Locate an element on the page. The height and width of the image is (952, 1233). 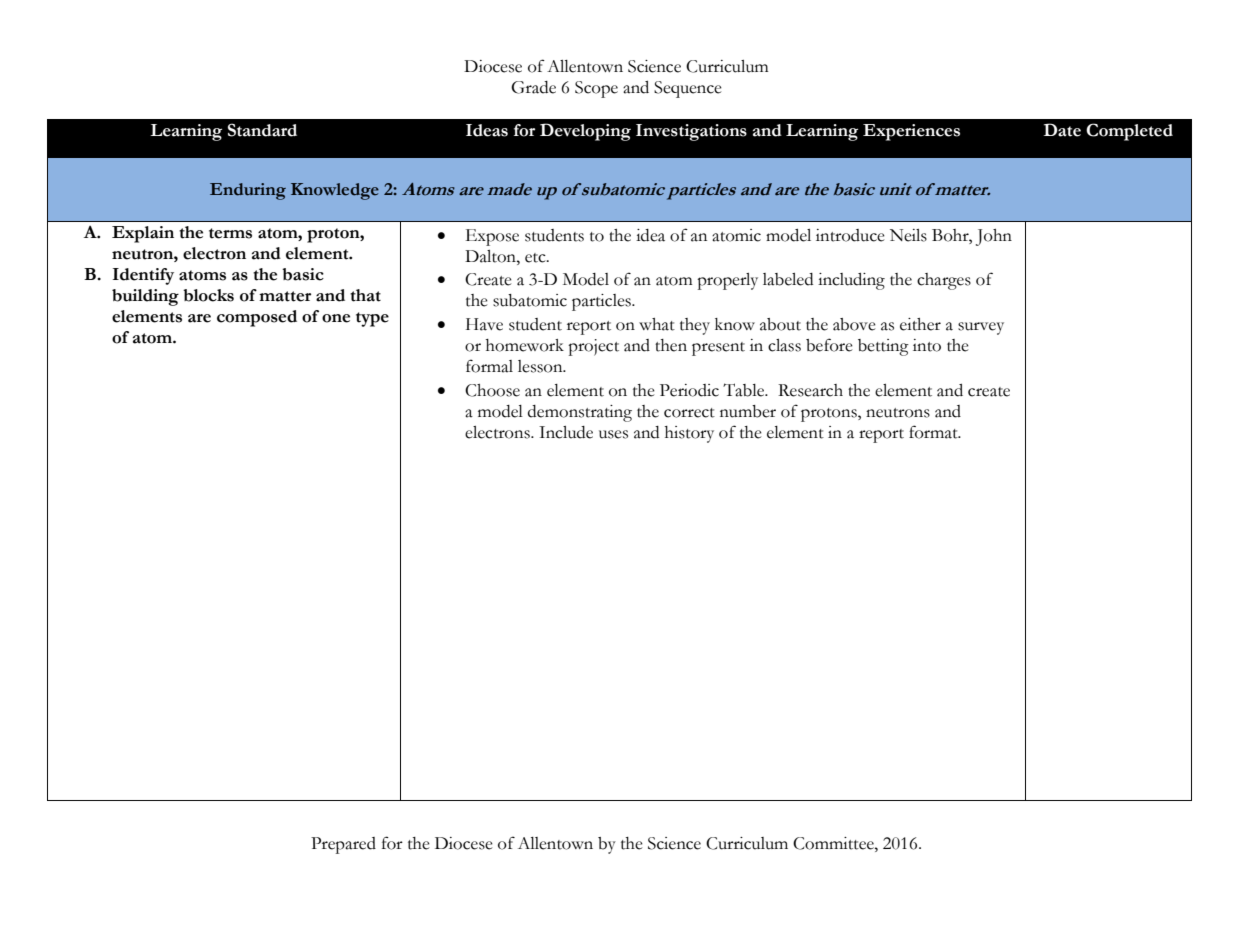
Date is located at coordinates (1062, 130).
